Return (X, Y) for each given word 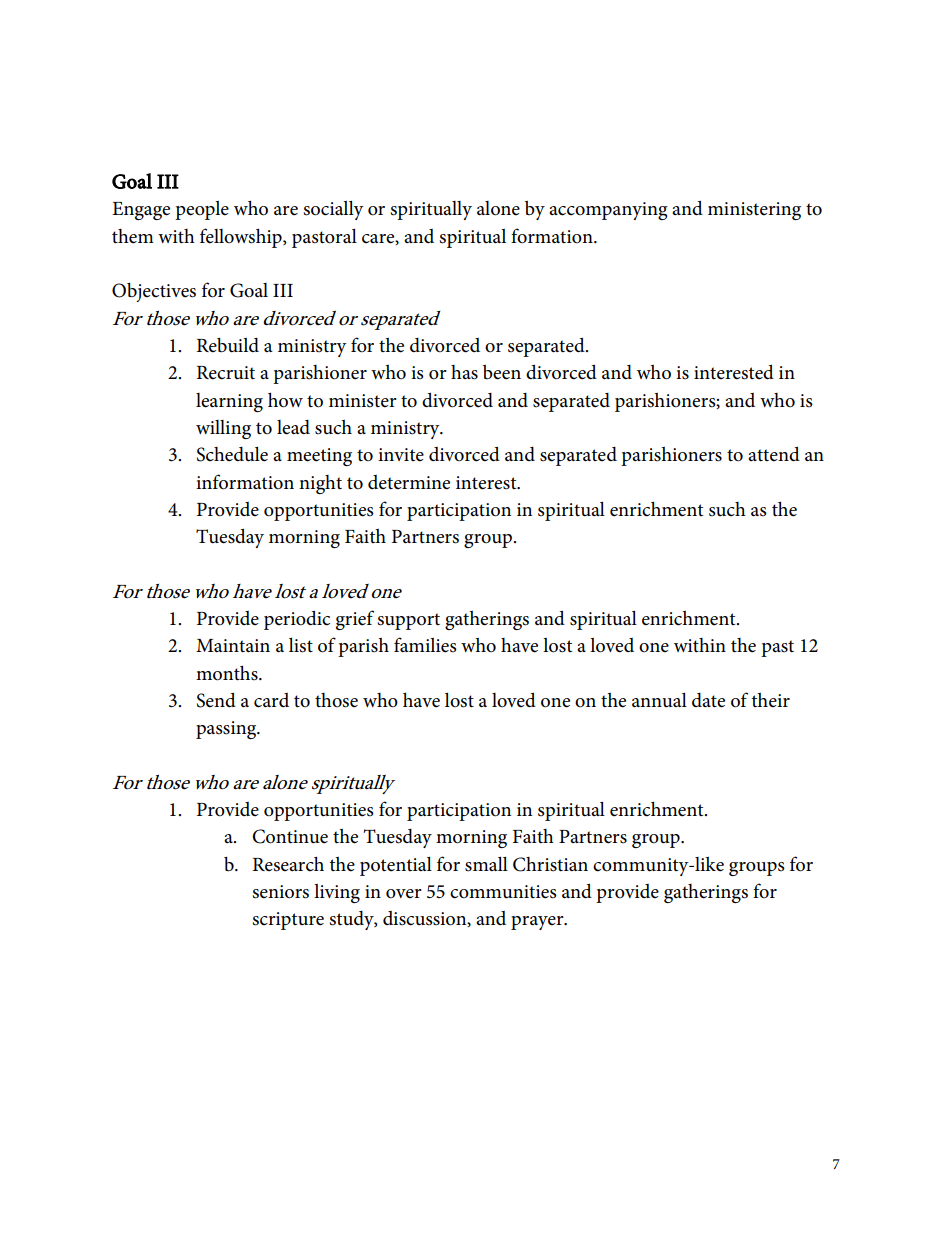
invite (401, 455)
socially (333, 210)
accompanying (608, 211)
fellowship (242, 238)
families (425, 645)
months (228, 673)
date (708, 700)
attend (774, 454)
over (404, 894)
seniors (280, 892)
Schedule (232, 454)
